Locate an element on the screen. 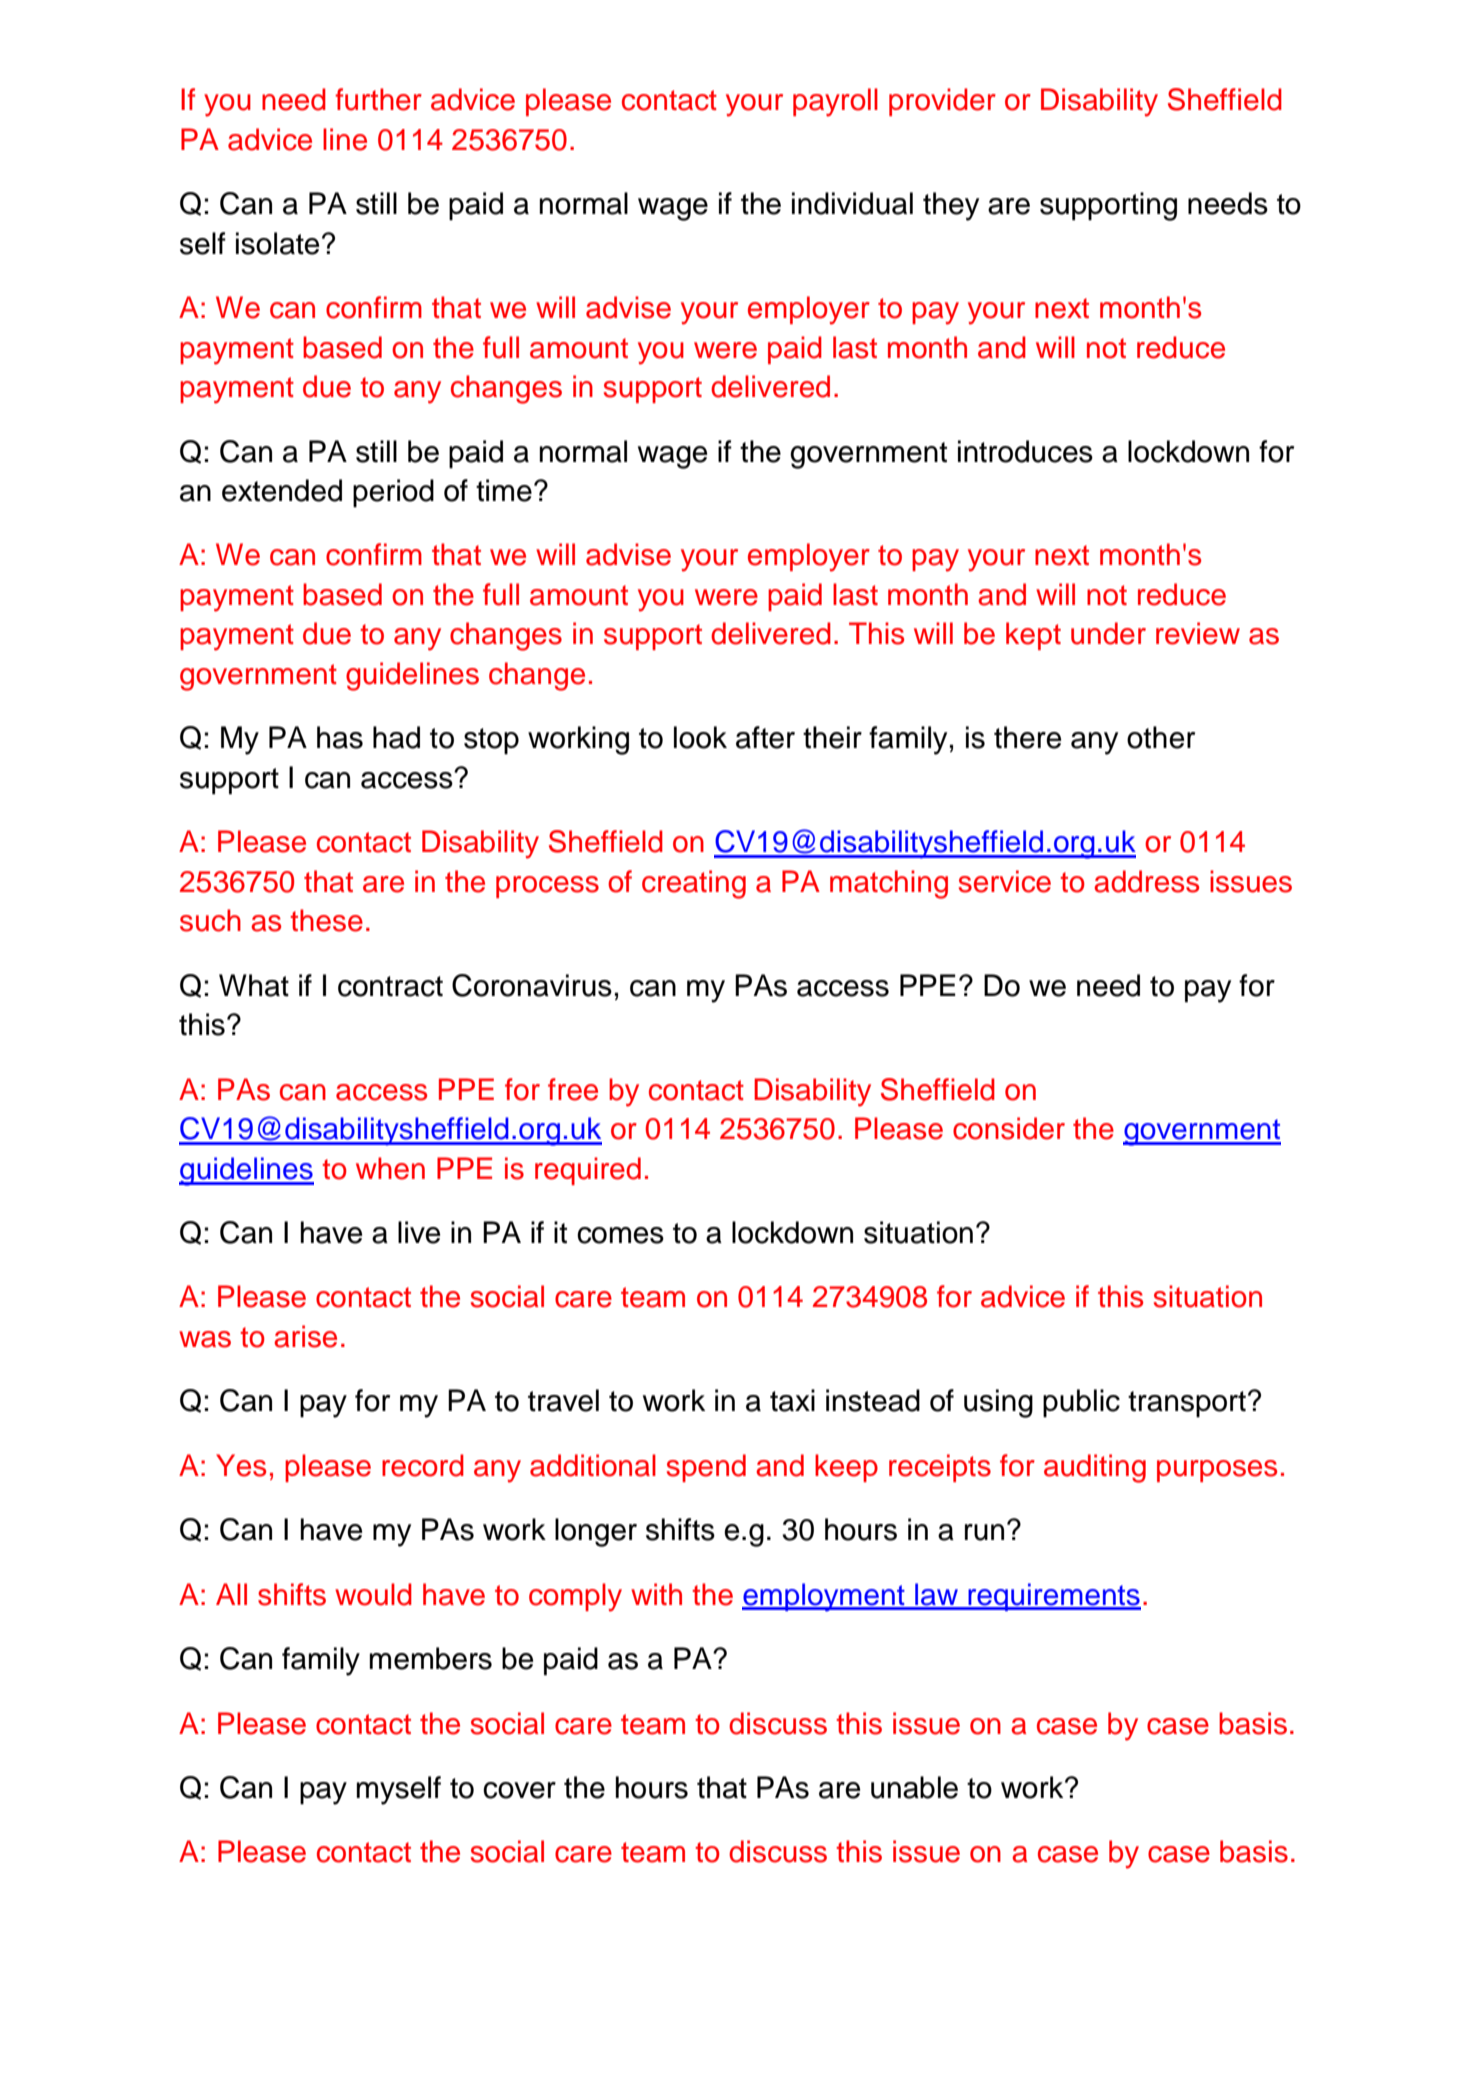 Image resolution: width=1482 pixels, height=2096 pixels. they is located at coordinates (951, 206).
